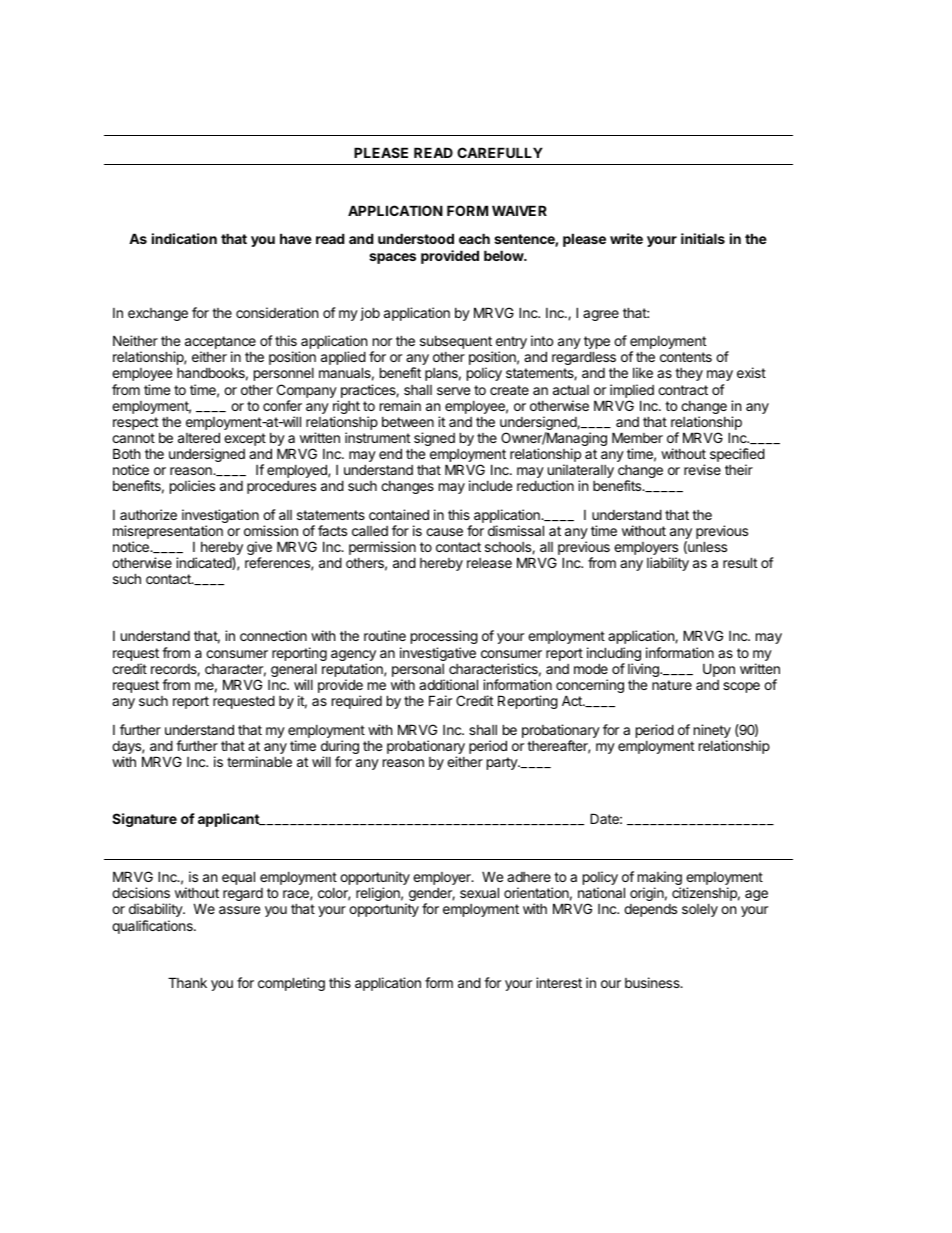 The height and width of the screenshot is (1233, 952). What do you see at coordinates (668, 564) in the screenshot?
I see `liability` at bounding box center [668, 564].
